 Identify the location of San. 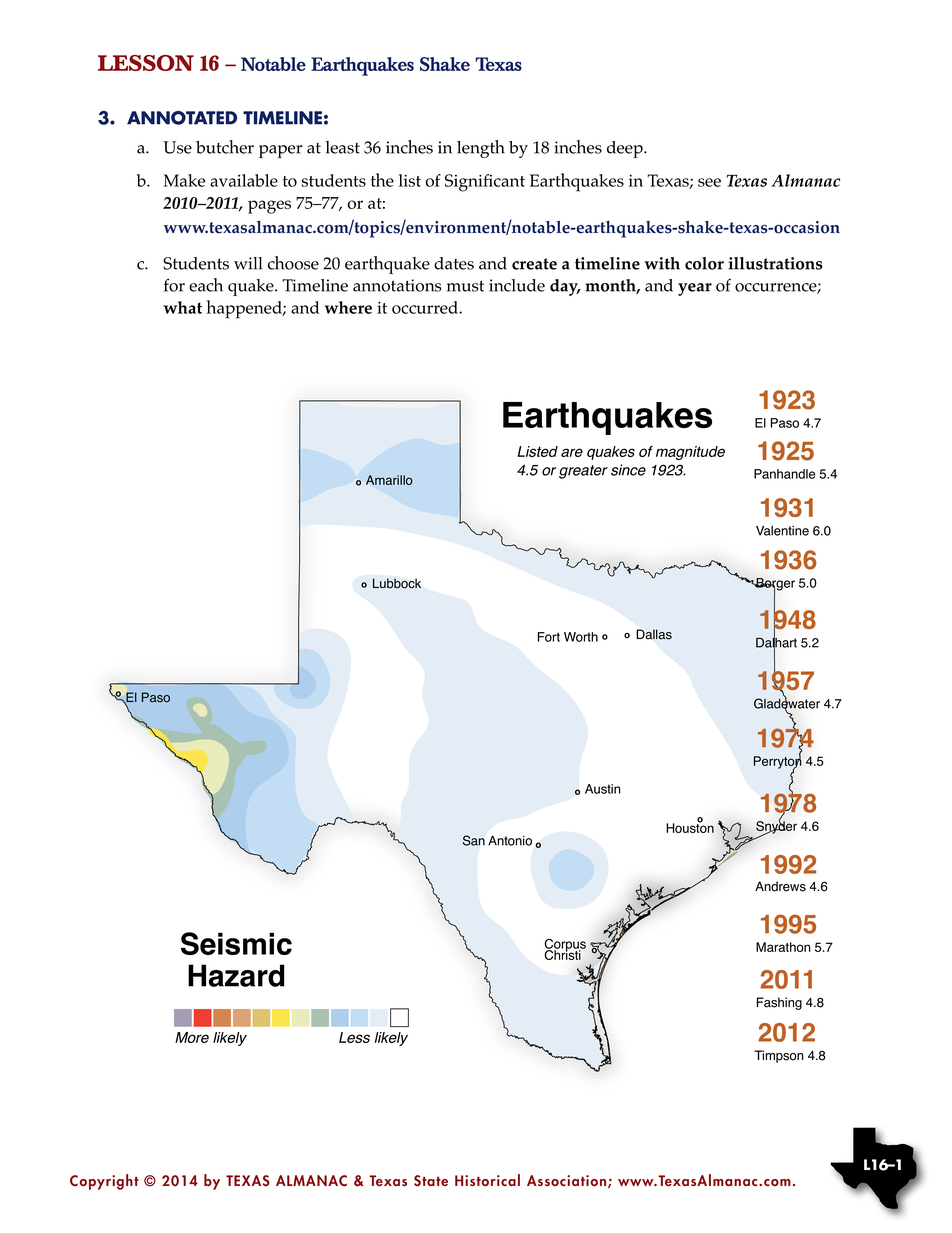
(474, 840).
